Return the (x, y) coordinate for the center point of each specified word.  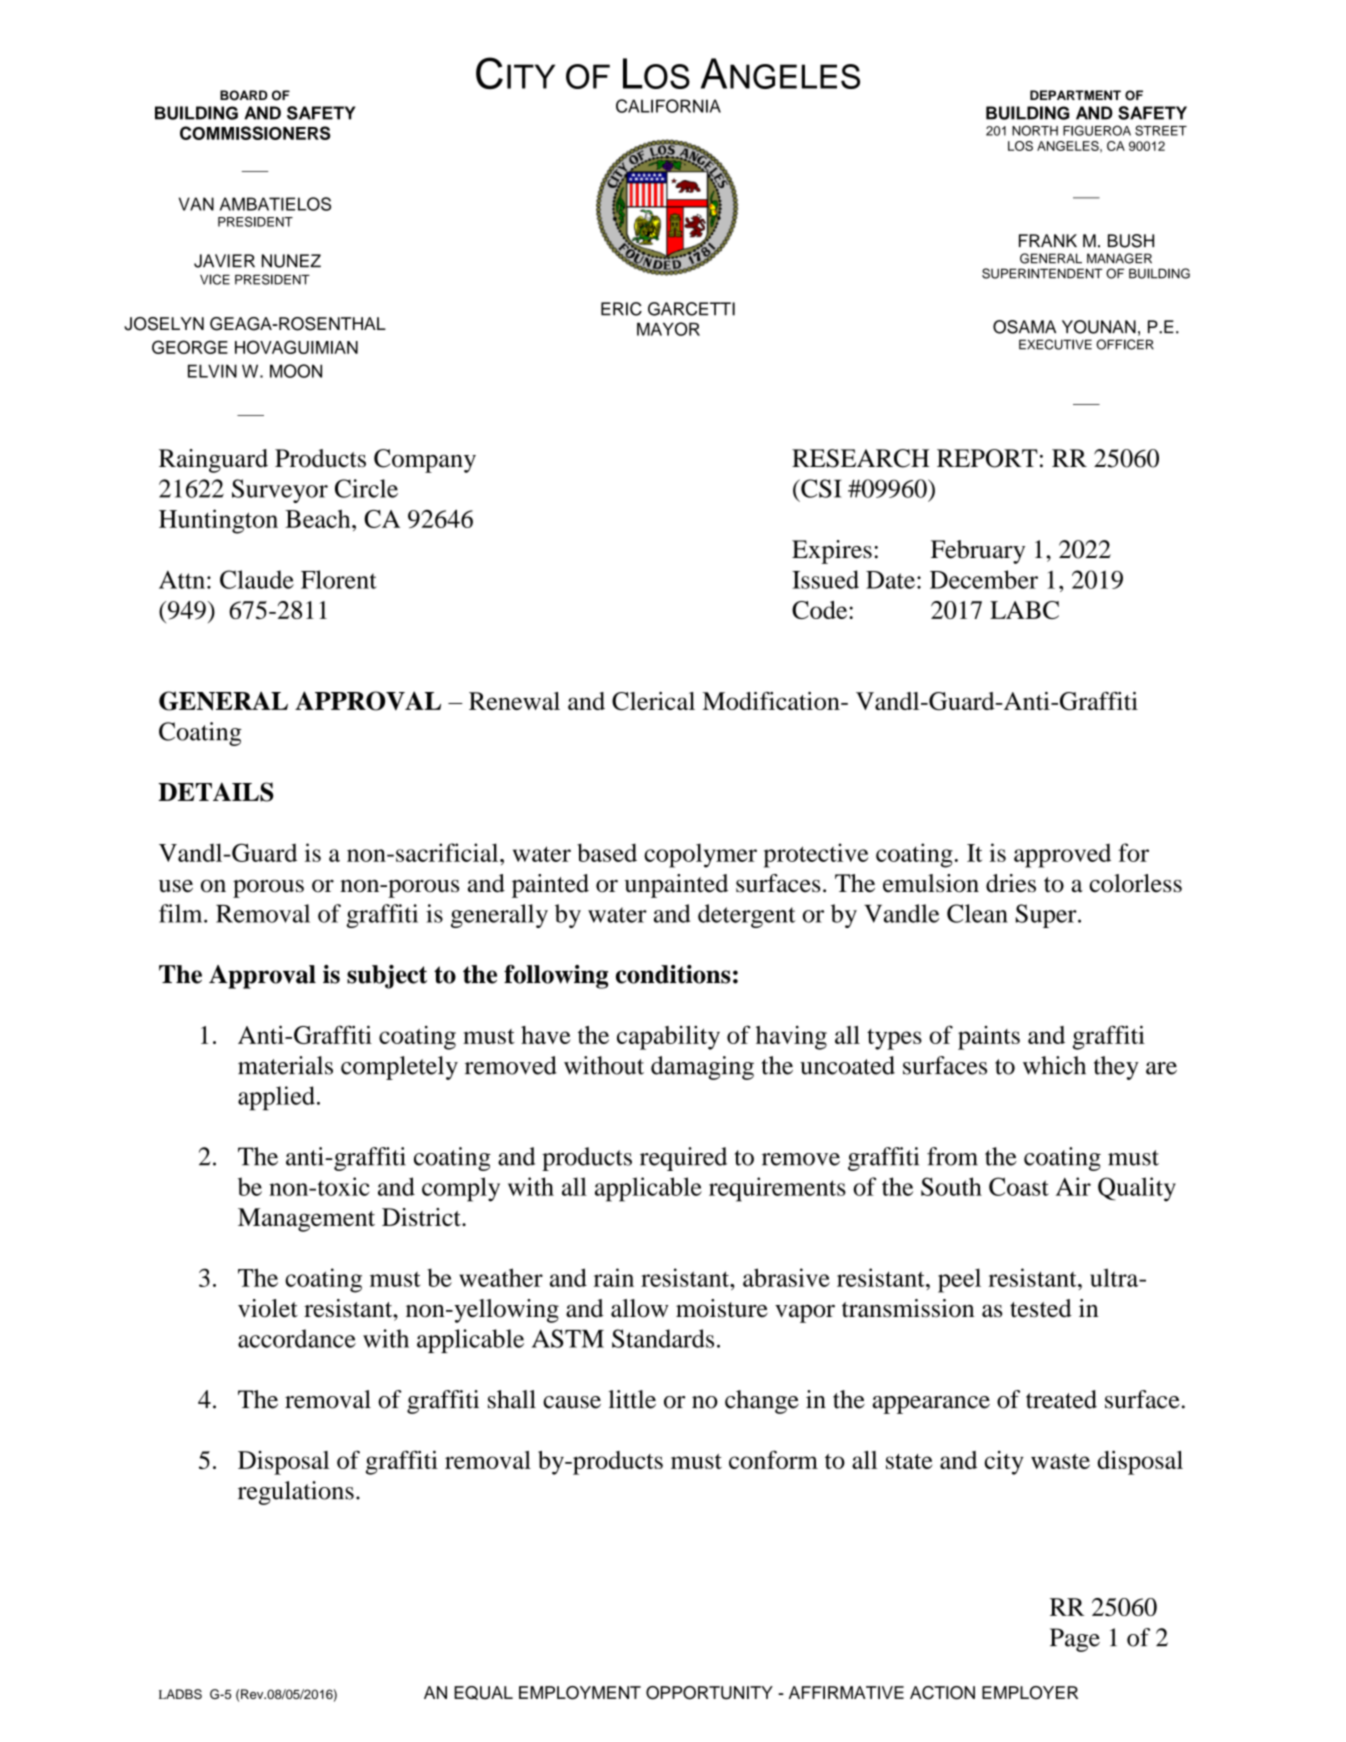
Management (306, 1220)
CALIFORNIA (668, 106)
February (978, 552)
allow (639, 1308)
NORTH (1035, 130)
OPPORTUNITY (709, 1693)
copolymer (700, 855)
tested (1041, 1308)
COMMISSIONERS (255, 133)
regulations (296, 1493)
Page (1075, 1640)
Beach (319, 518)
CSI (820, 488)
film (182, 913)
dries (1011, 883)
